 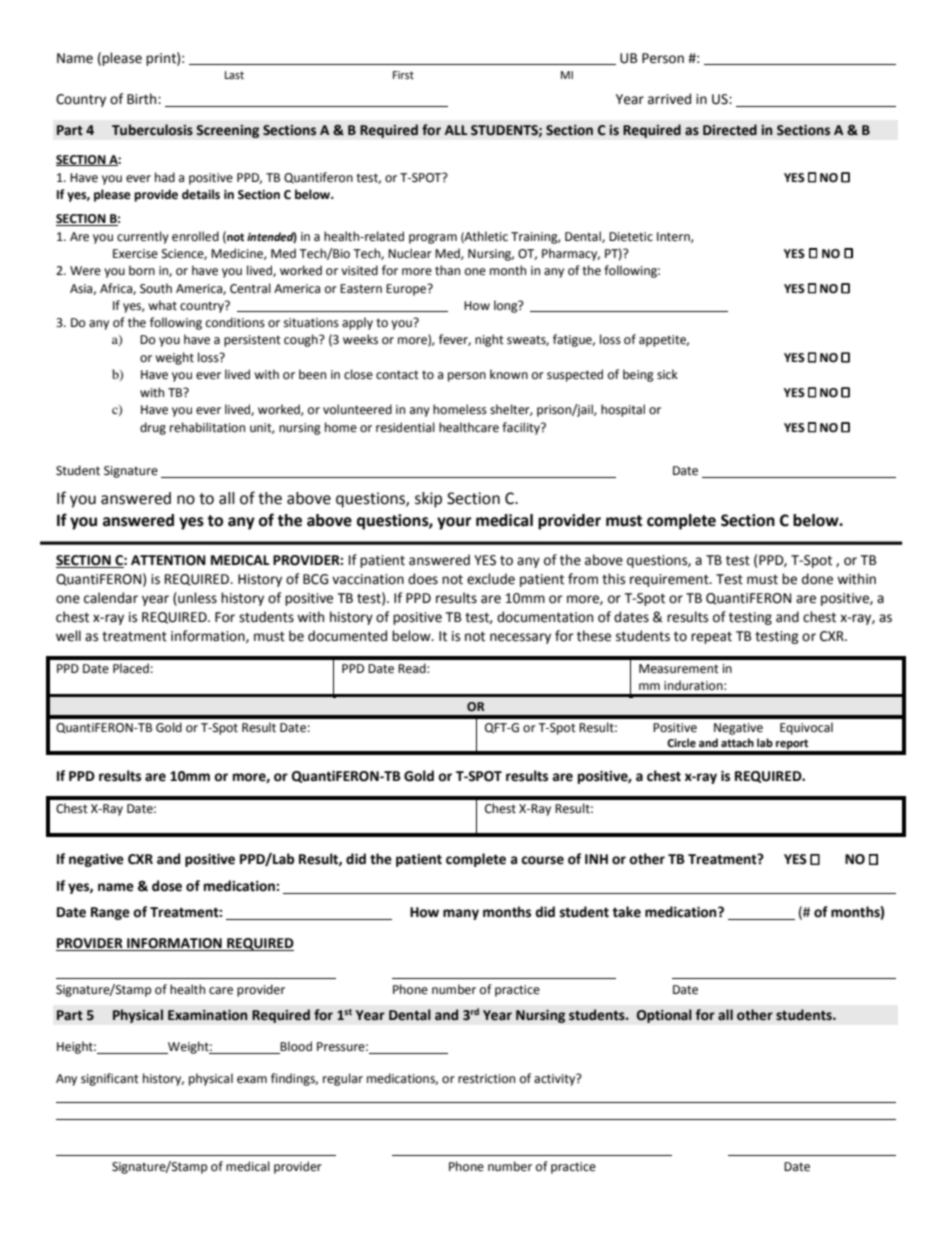 What do you see at coordinates (143, 99) in the screenshot?
I see `Birth` at bounding box center [143, 99].
